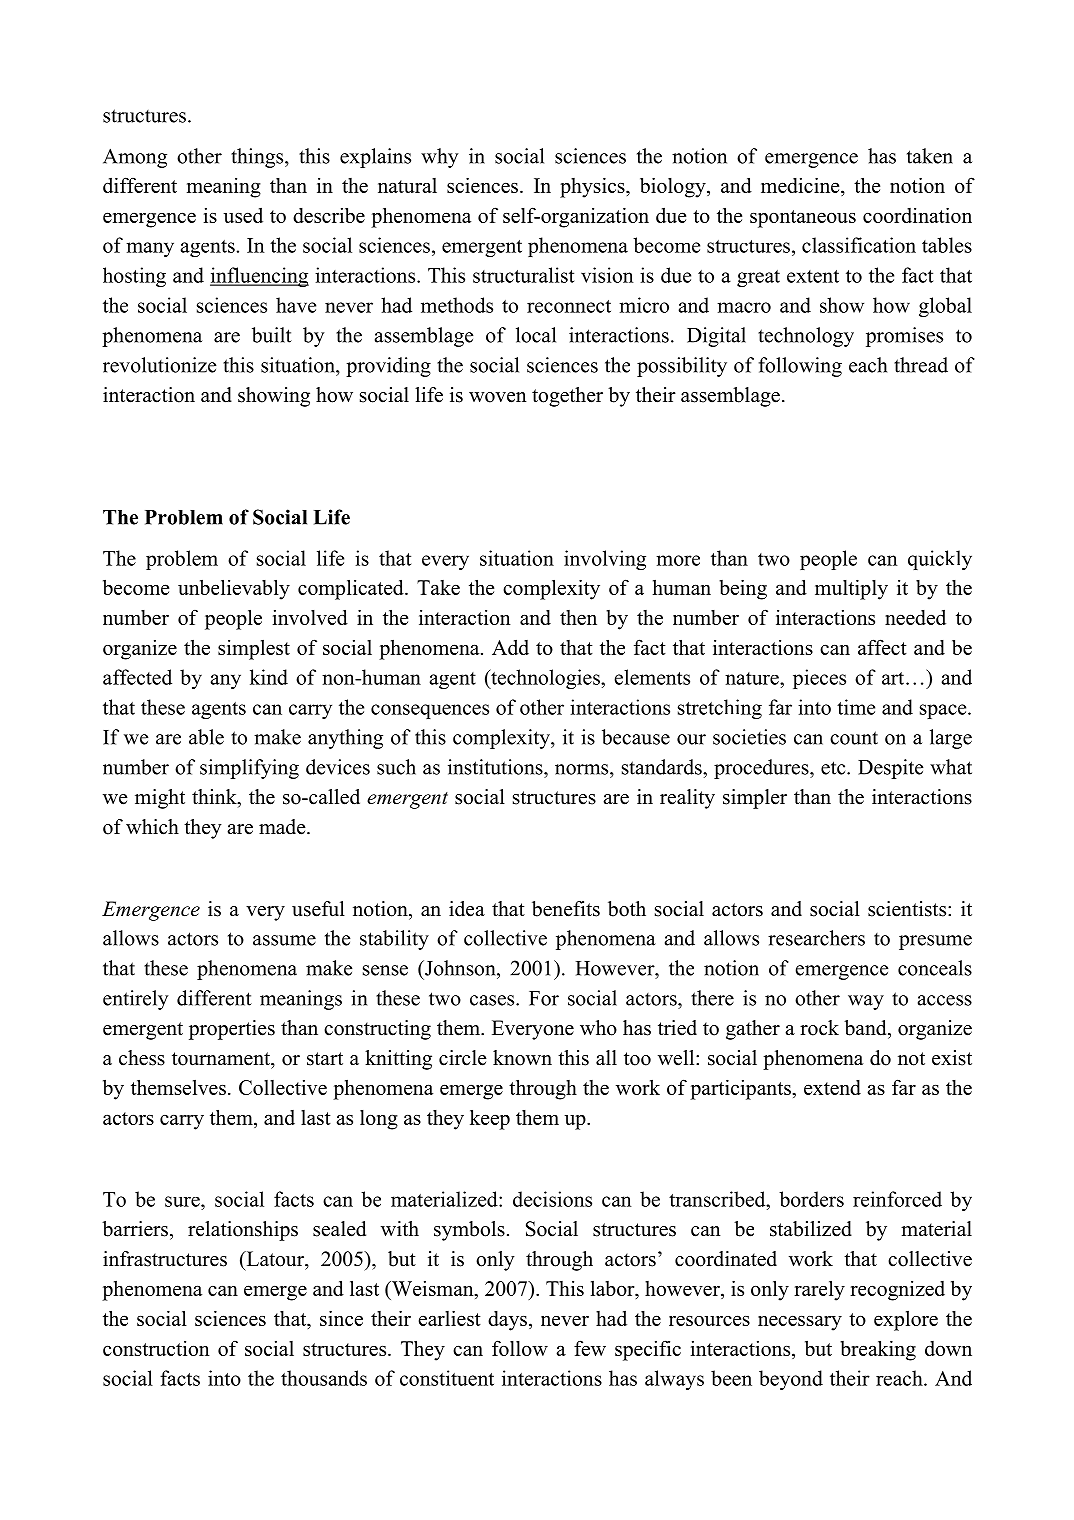 Image resolution: width=1074 pixels, height=1520 pixels. I want to click on institutions, so click(496, 767).
